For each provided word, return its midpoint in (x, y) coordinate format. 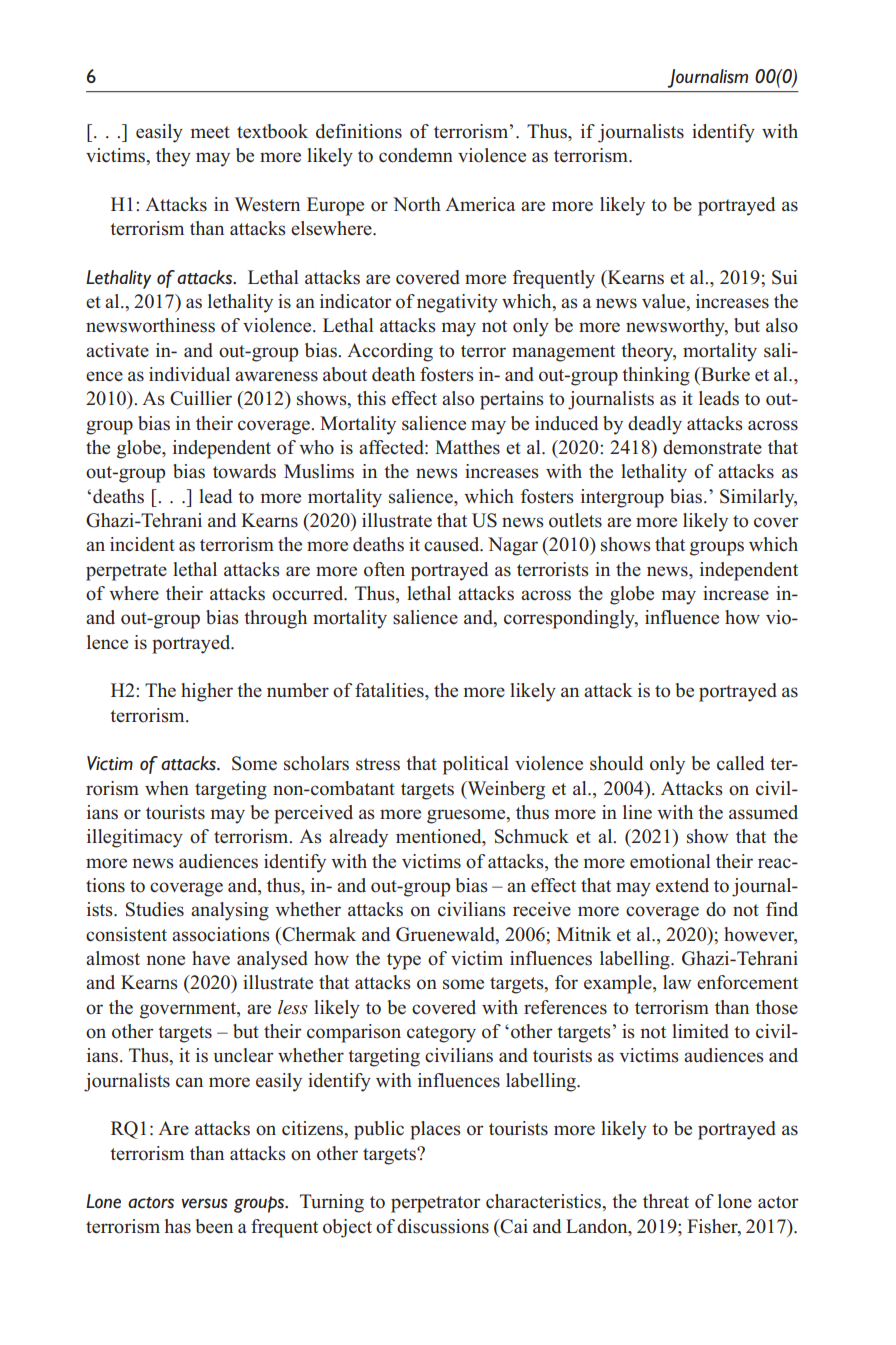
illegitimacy (135, 838)
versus (204, 1203)
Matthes (467, 447)
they (173, 157)
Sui (784, 277)
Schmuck (532, 836)
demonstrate (712, 447)
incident (142, 544)
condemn (416, 155)
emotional (670, 861)
